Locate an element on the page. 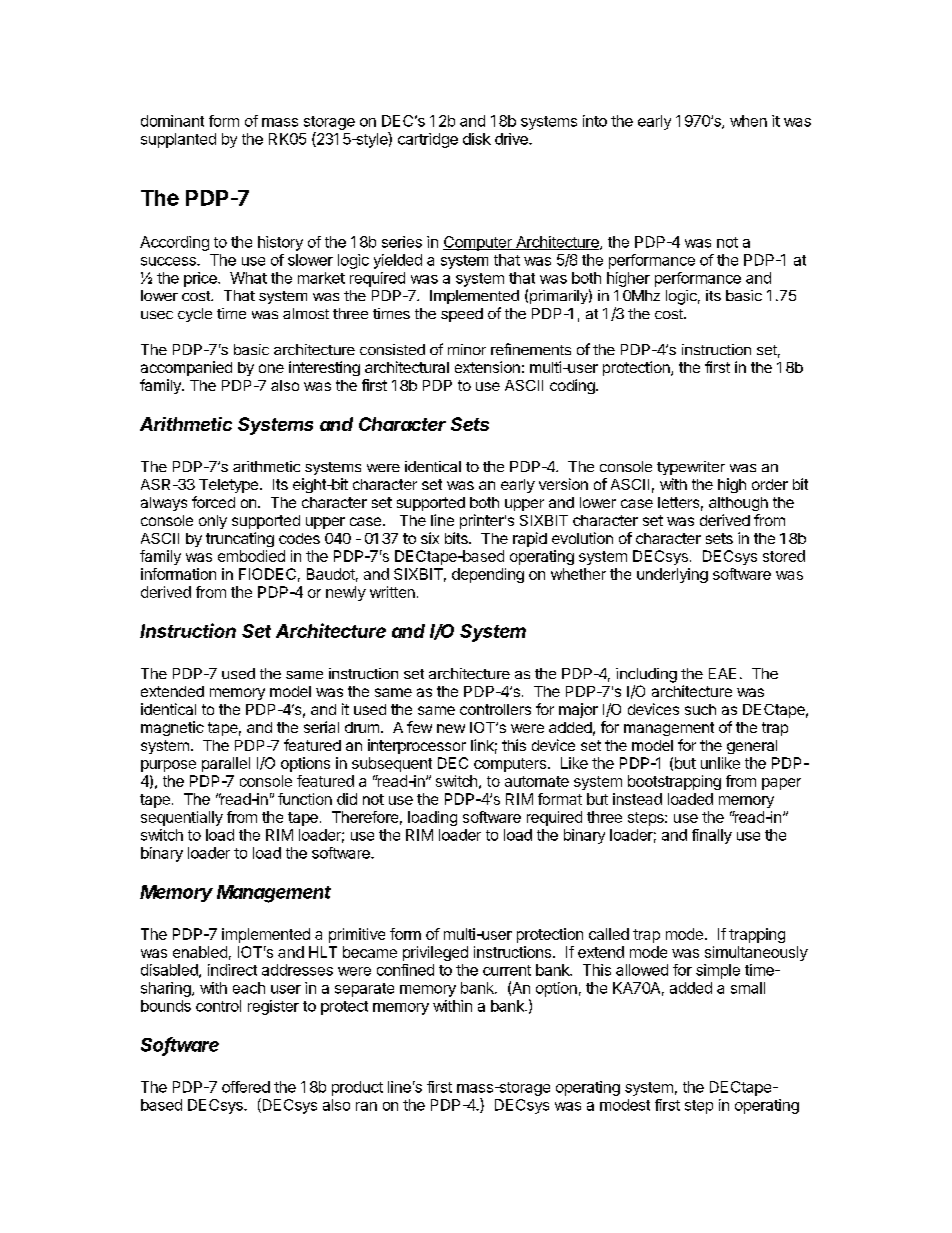 The height and width of the page is (1233, 952). supplanted is located at coordinates (178, 140).
